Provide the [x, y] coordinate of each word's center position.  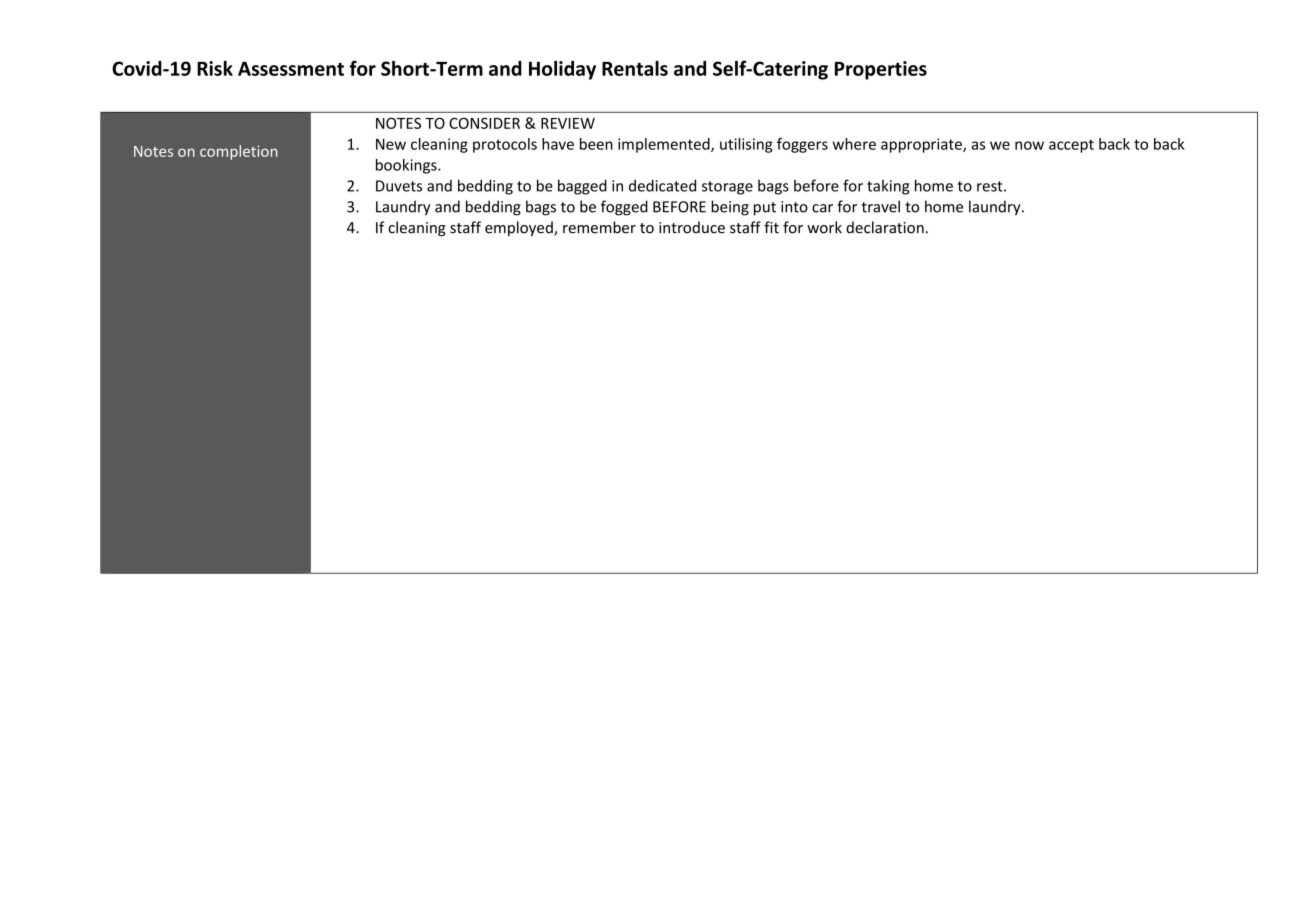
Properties [881, 70]
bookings [407, 166]
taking [888, 187]
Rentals [635, 68]
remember [599, 227]
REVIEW [568, 123]
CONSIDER [484, 123]
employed [520, 228]
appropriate [922, 145]
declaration [885, 227]
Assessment [291, 68]
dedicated [662, 185]
